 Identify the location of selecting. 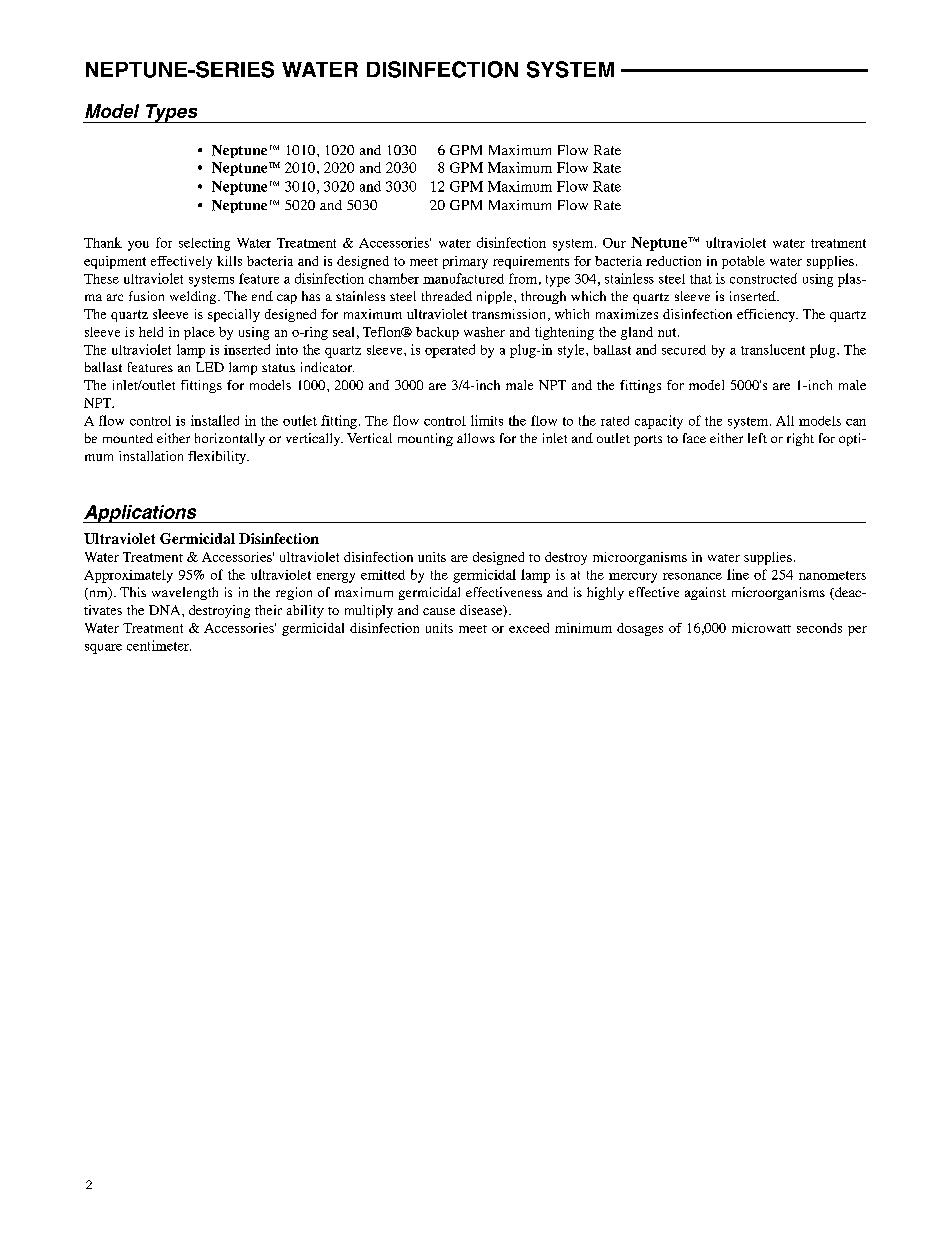
(204, 244).
